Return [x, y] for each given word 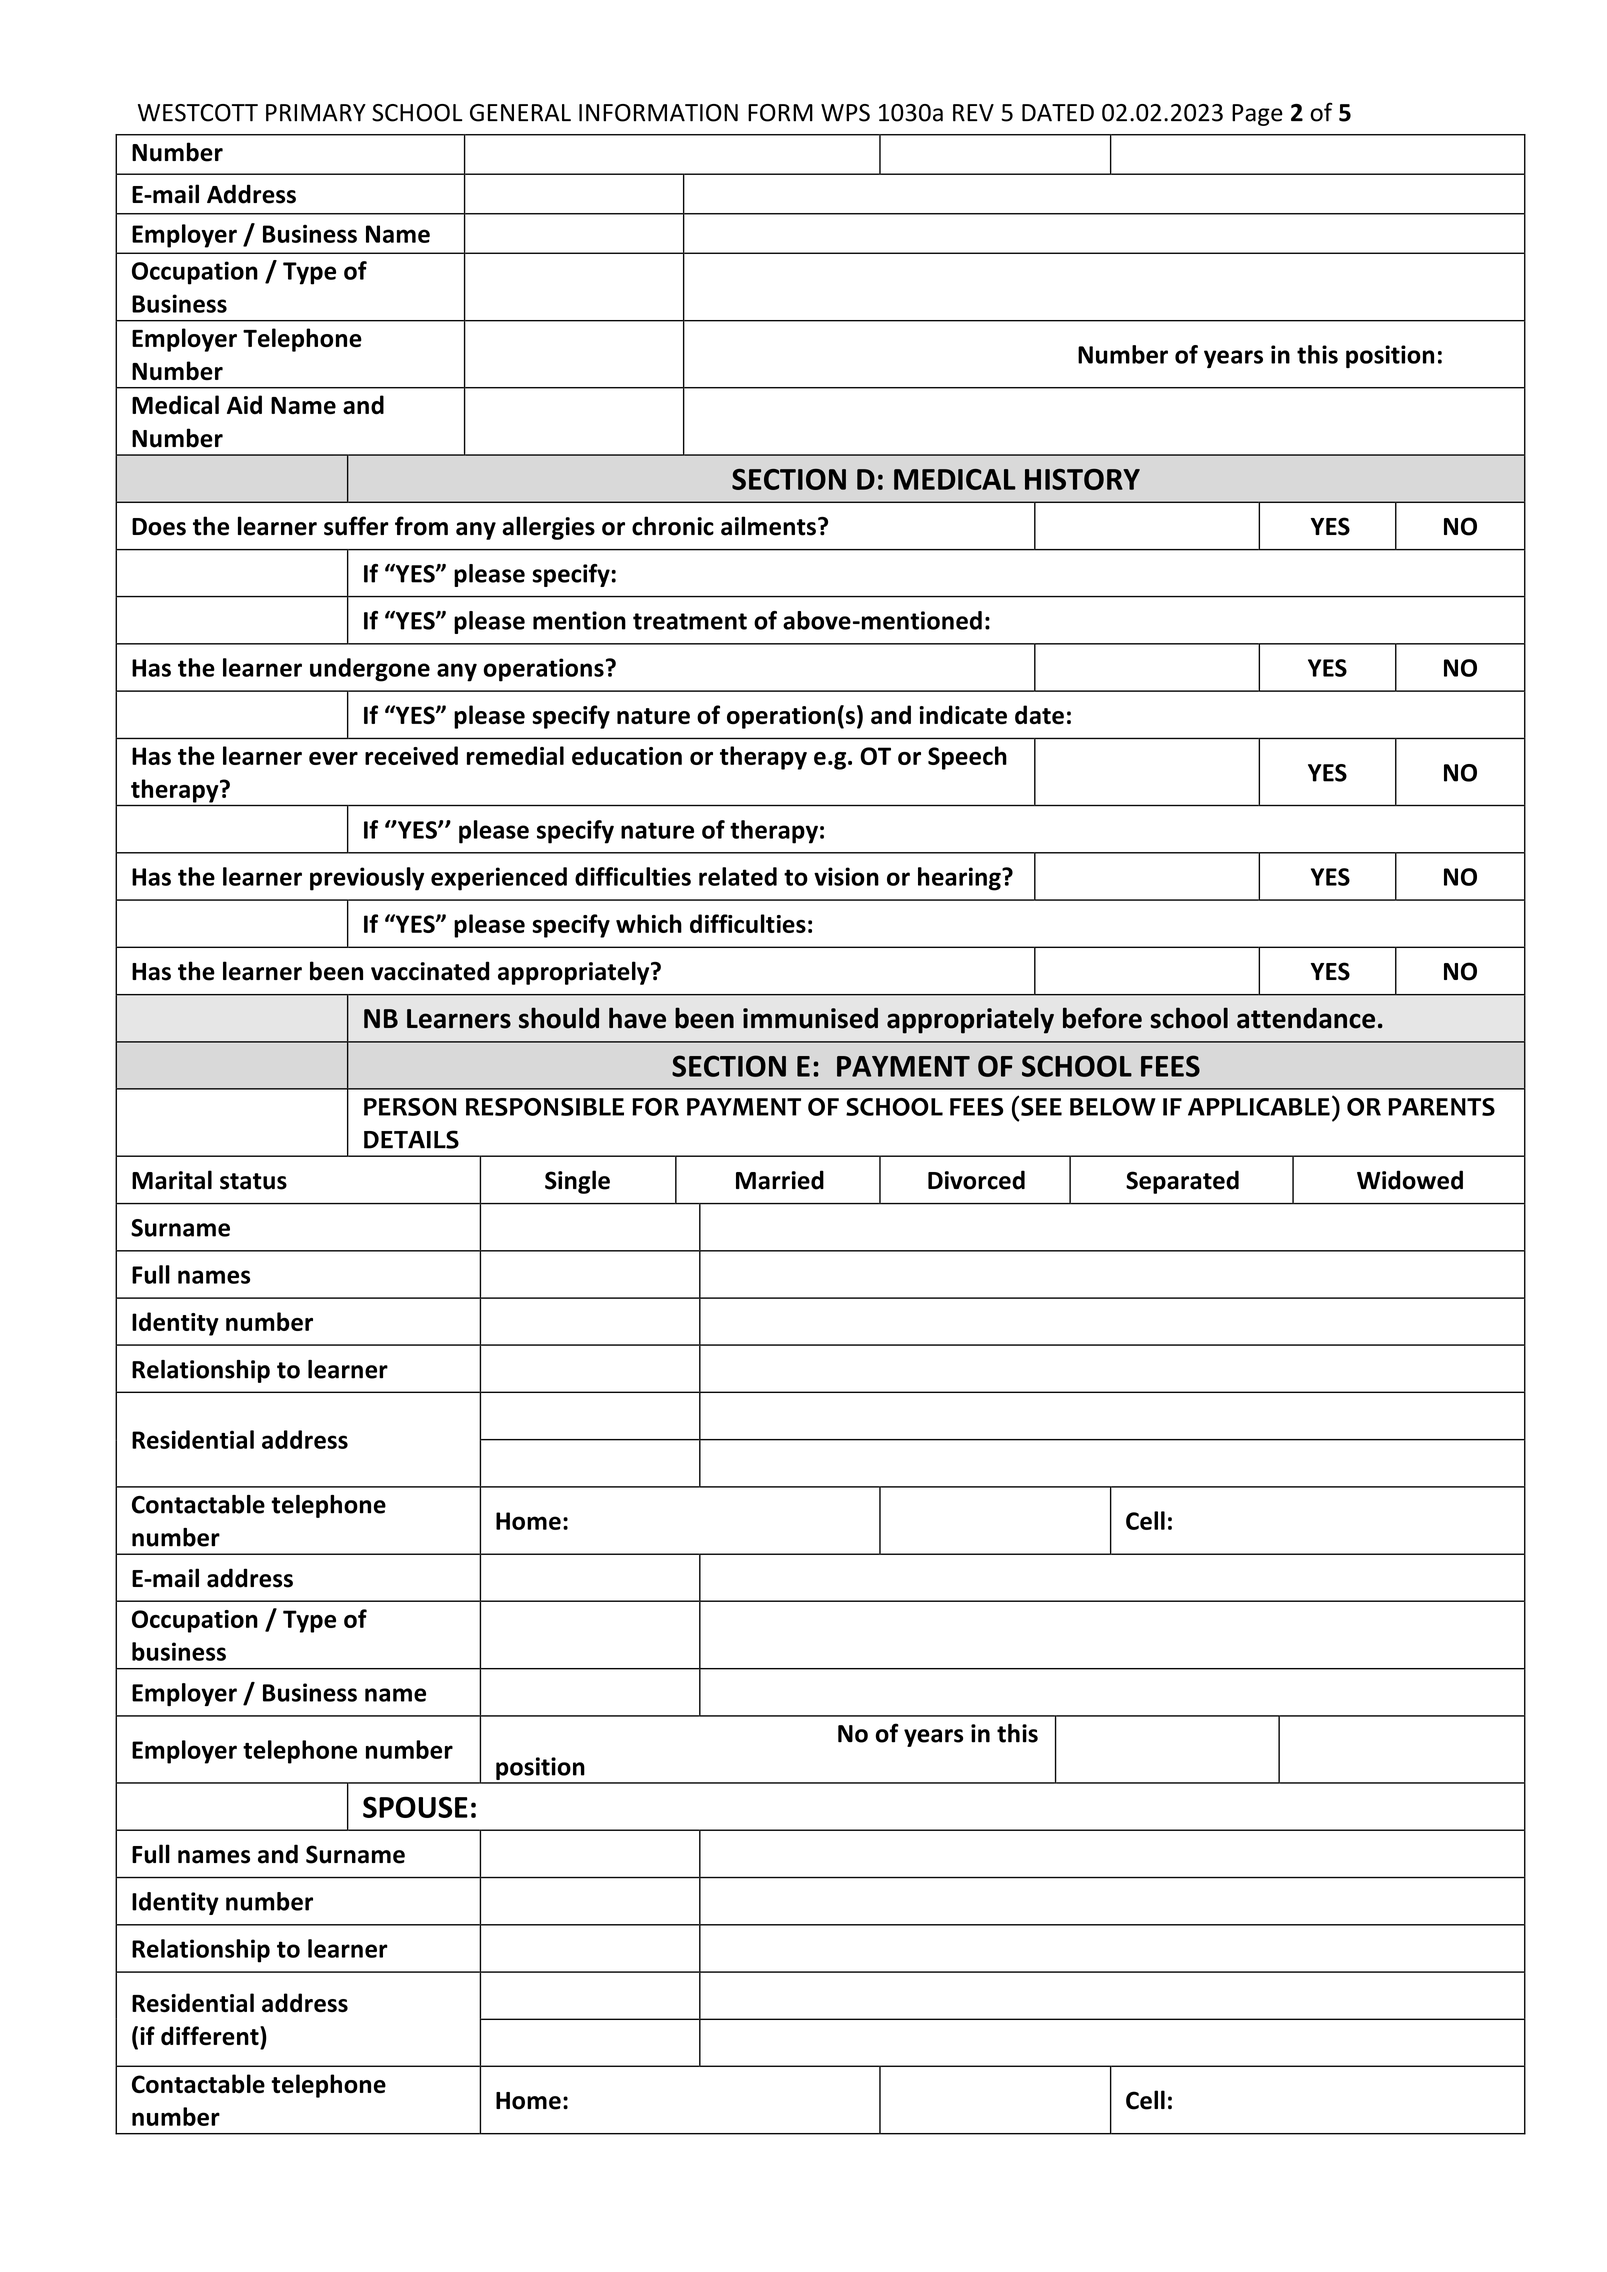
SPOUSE [415, 1807]
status [253, 1181]
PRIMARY [316, 113]
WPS [845, 113]
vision [846, 876]
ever [333, 758]
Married [780, 1180]
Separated [1182, 1182]
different [211, 2036]
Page [1257, 115]
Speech [967, 758]
